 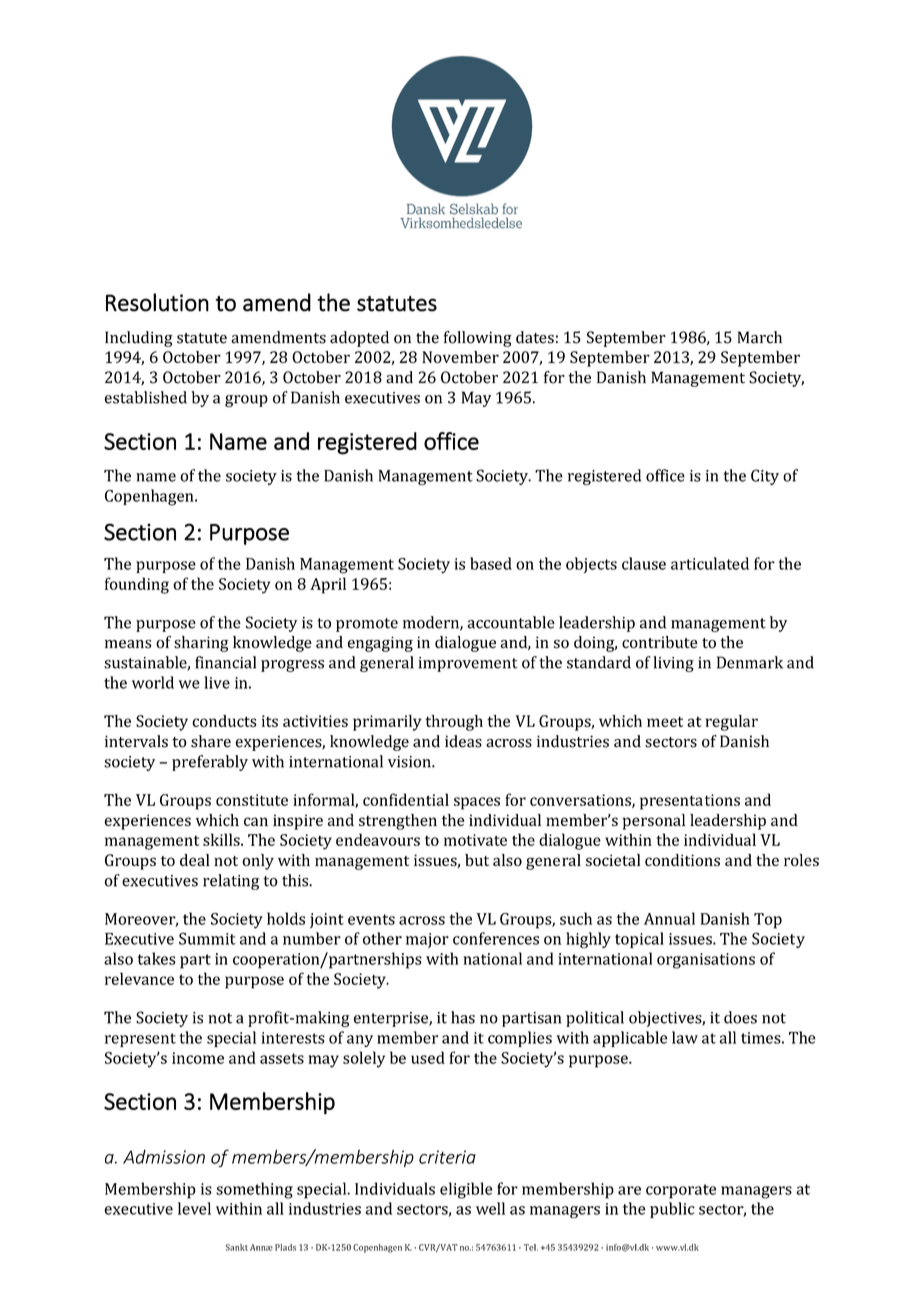 What do you see at coordinates (478, 339) in the screenshot?
I see `following` at bounding box center [478, 339].
